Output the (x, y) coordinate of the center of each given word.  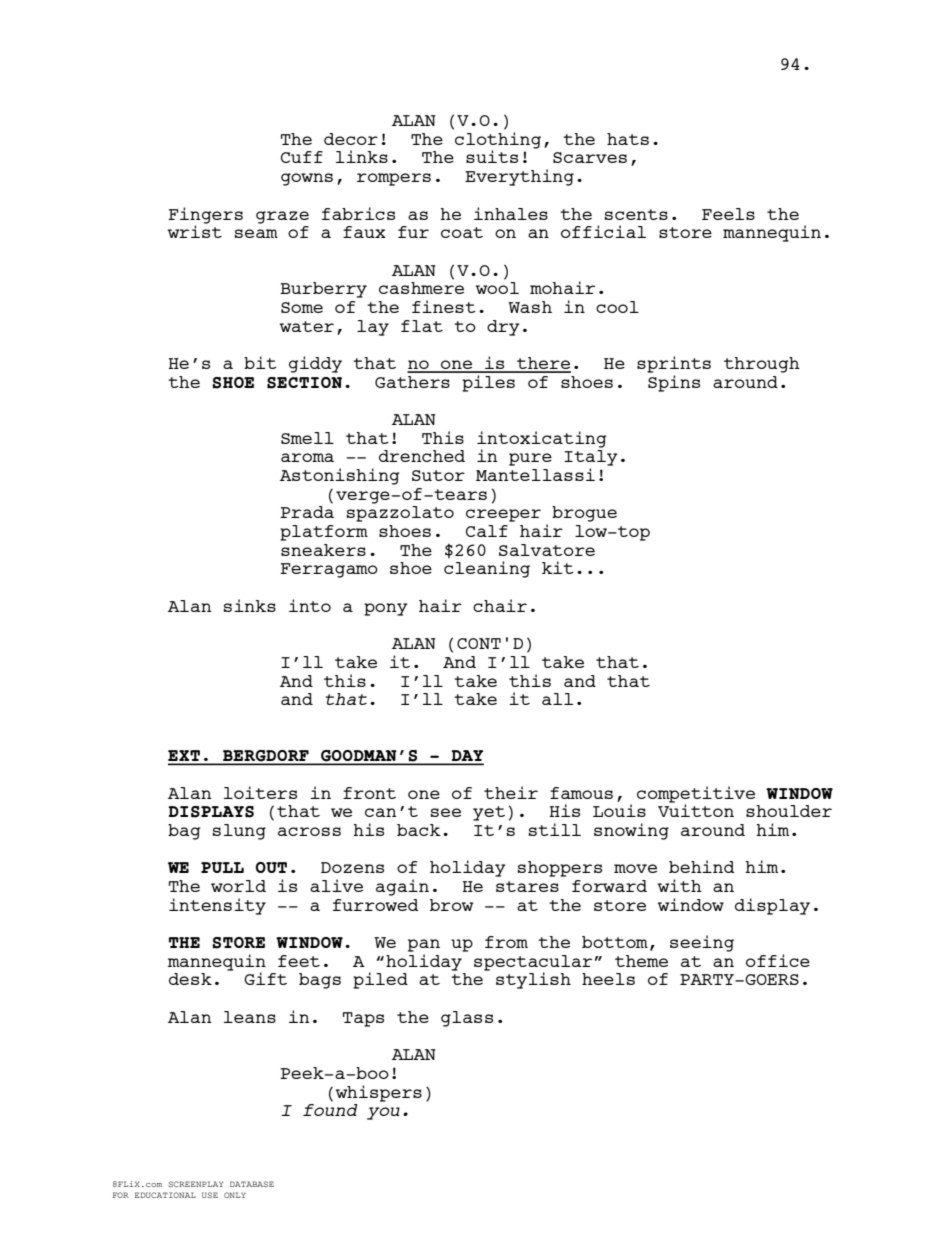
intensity (217, 906)
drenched (422, 456)
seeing (702, 943)
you (383, 1113)
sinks (250, 605)
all (557, 699)
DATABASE (252, 1184)
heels (608, 979)
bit (260, 362)
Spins (674, 383)
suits (492, 156)
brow (451, 905)
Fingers (205, 215)
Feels (728, 214)
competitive (696, 795)
